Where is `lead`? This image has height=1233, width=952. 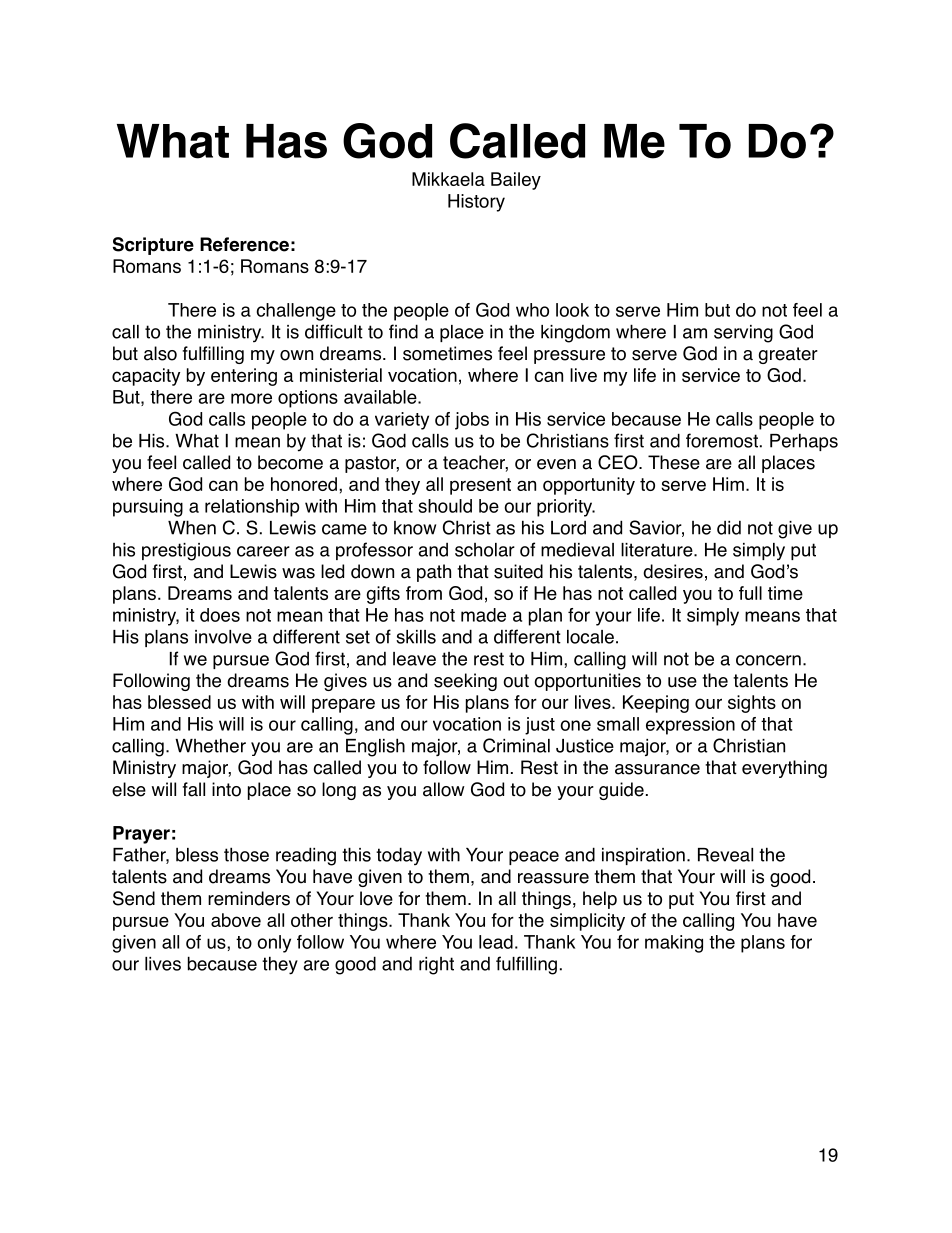
lead is located at coordinates (496, 942).
